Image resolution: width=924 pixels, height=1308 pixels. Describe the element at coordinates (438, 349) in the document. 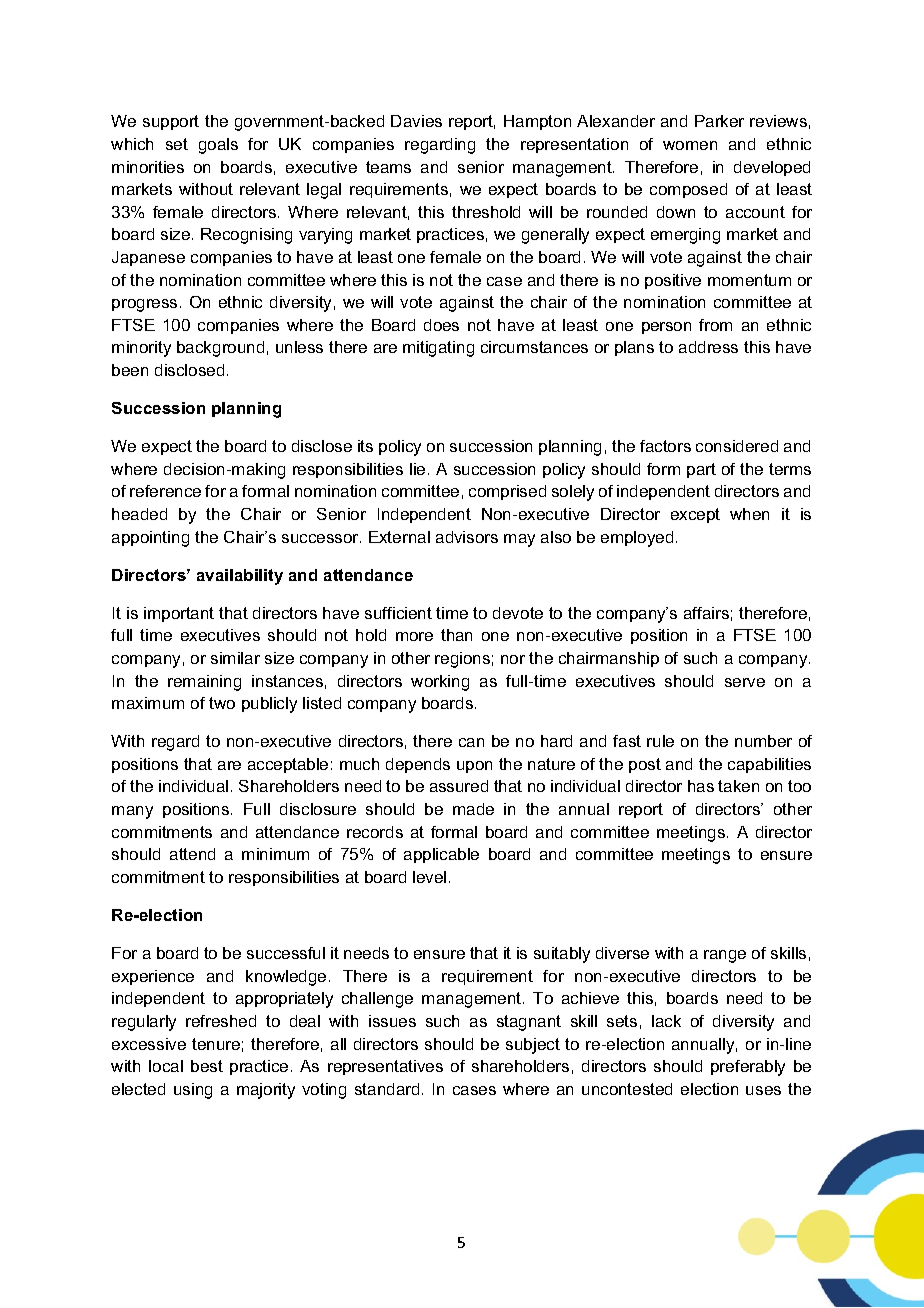

I see `mitigating` at that location.
